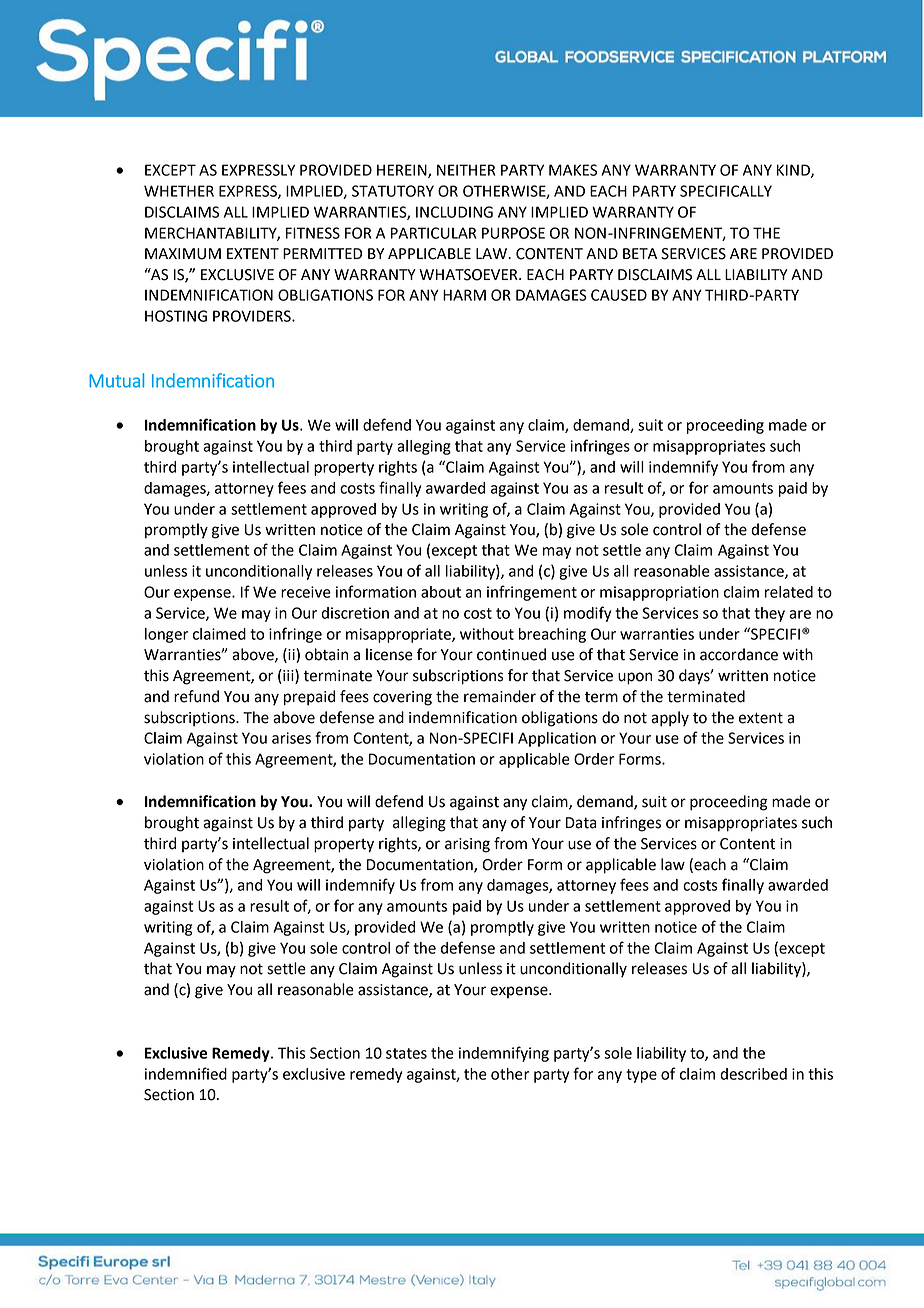 The width and height of the screenshot is (924, 1308). Describe the element at coordinates (454, 212) in the screenshot. I see `INCLUDING` at that location.
